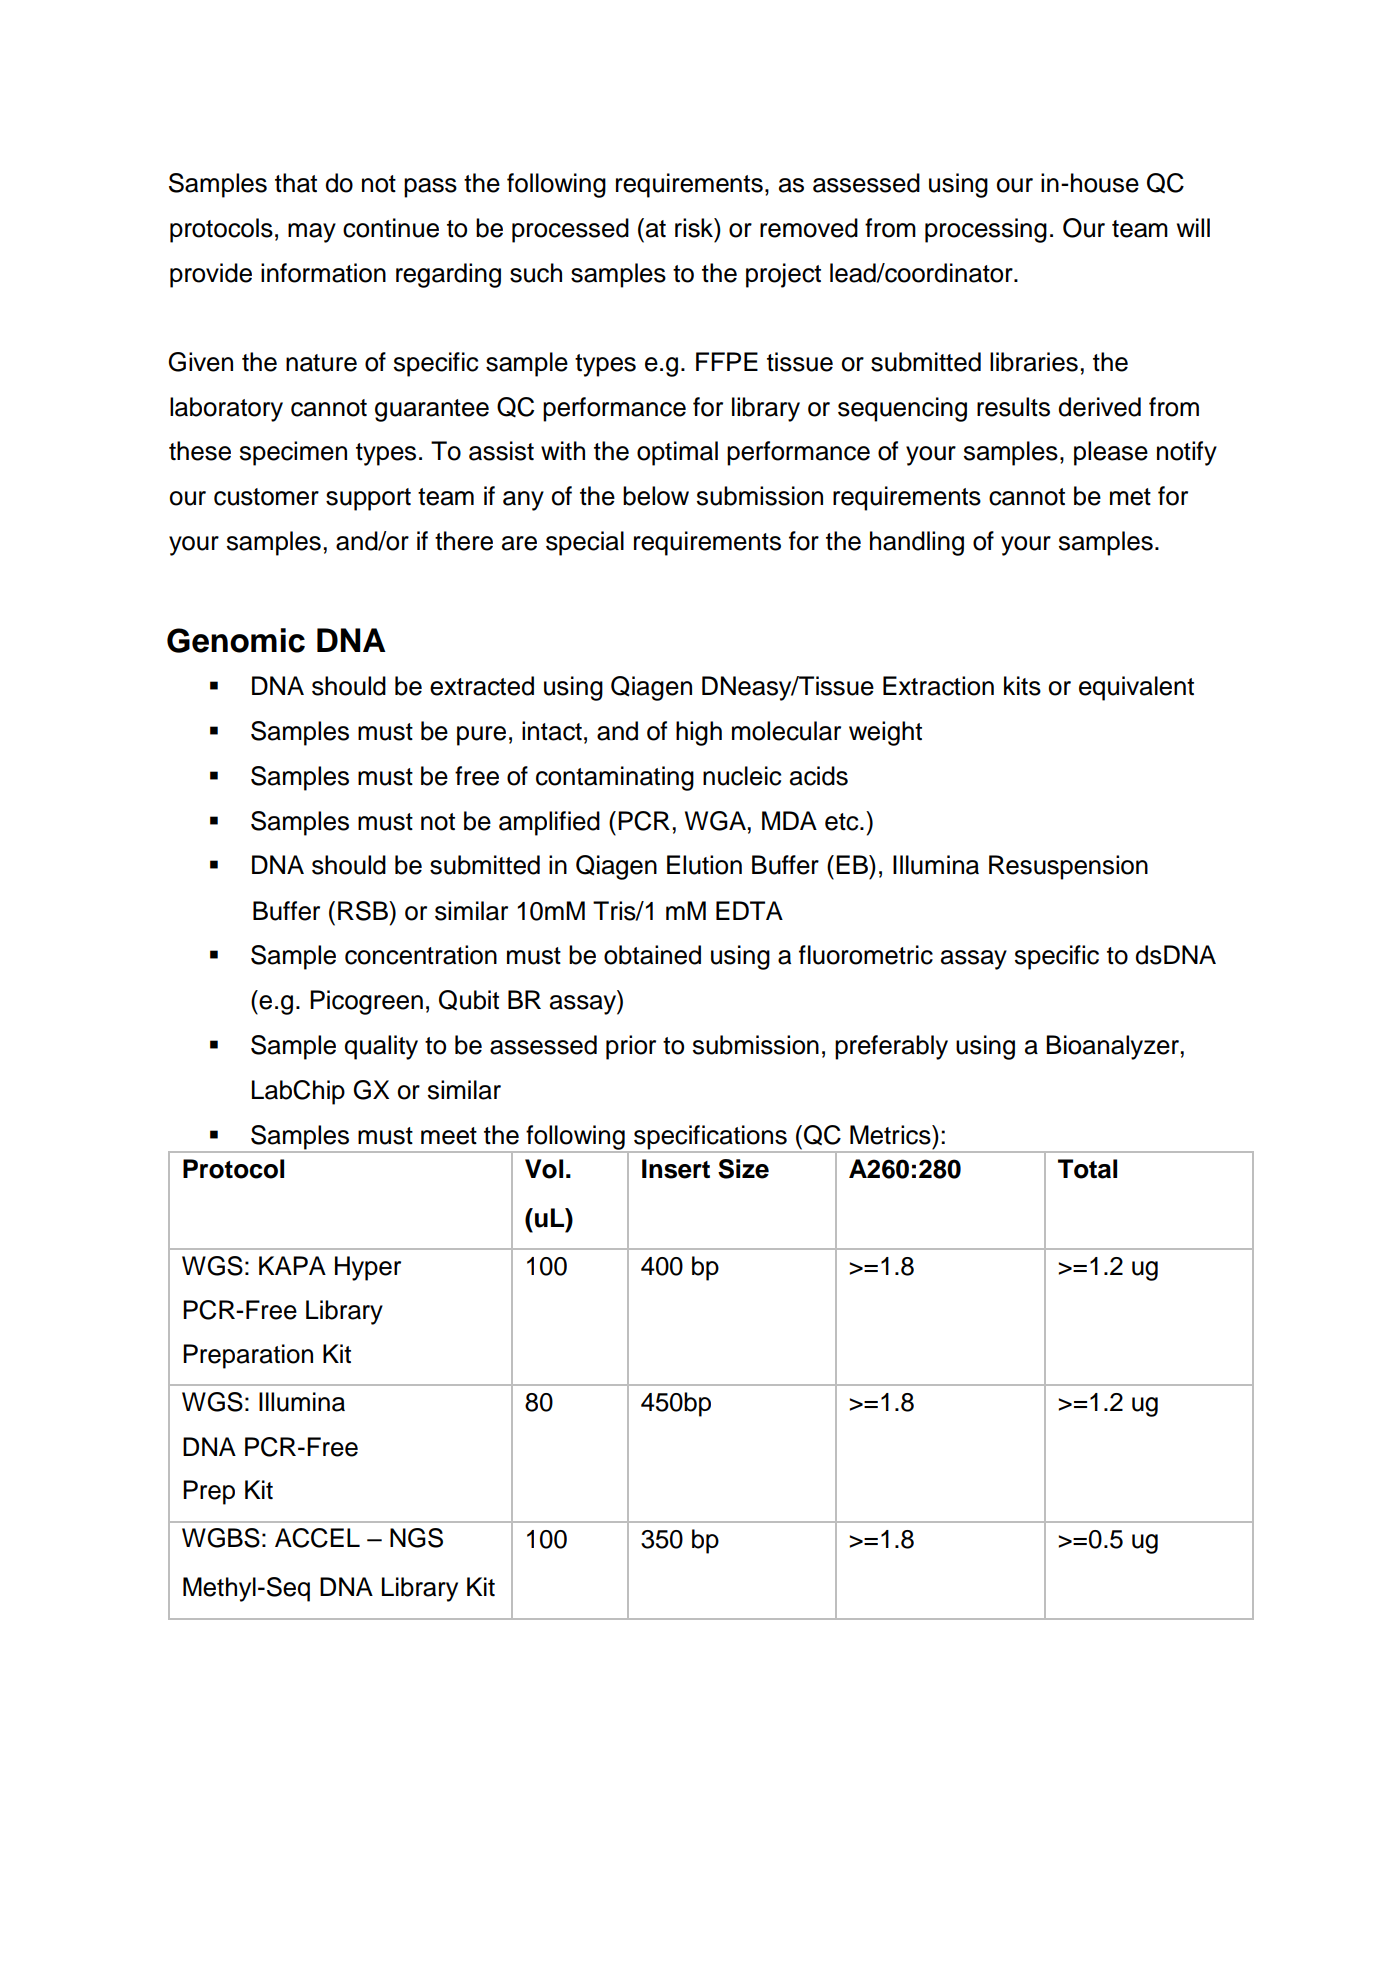 The image size is (1387, 1962). Describe the element at coordinates (656, 496) in the document. I see `below` at that location.
